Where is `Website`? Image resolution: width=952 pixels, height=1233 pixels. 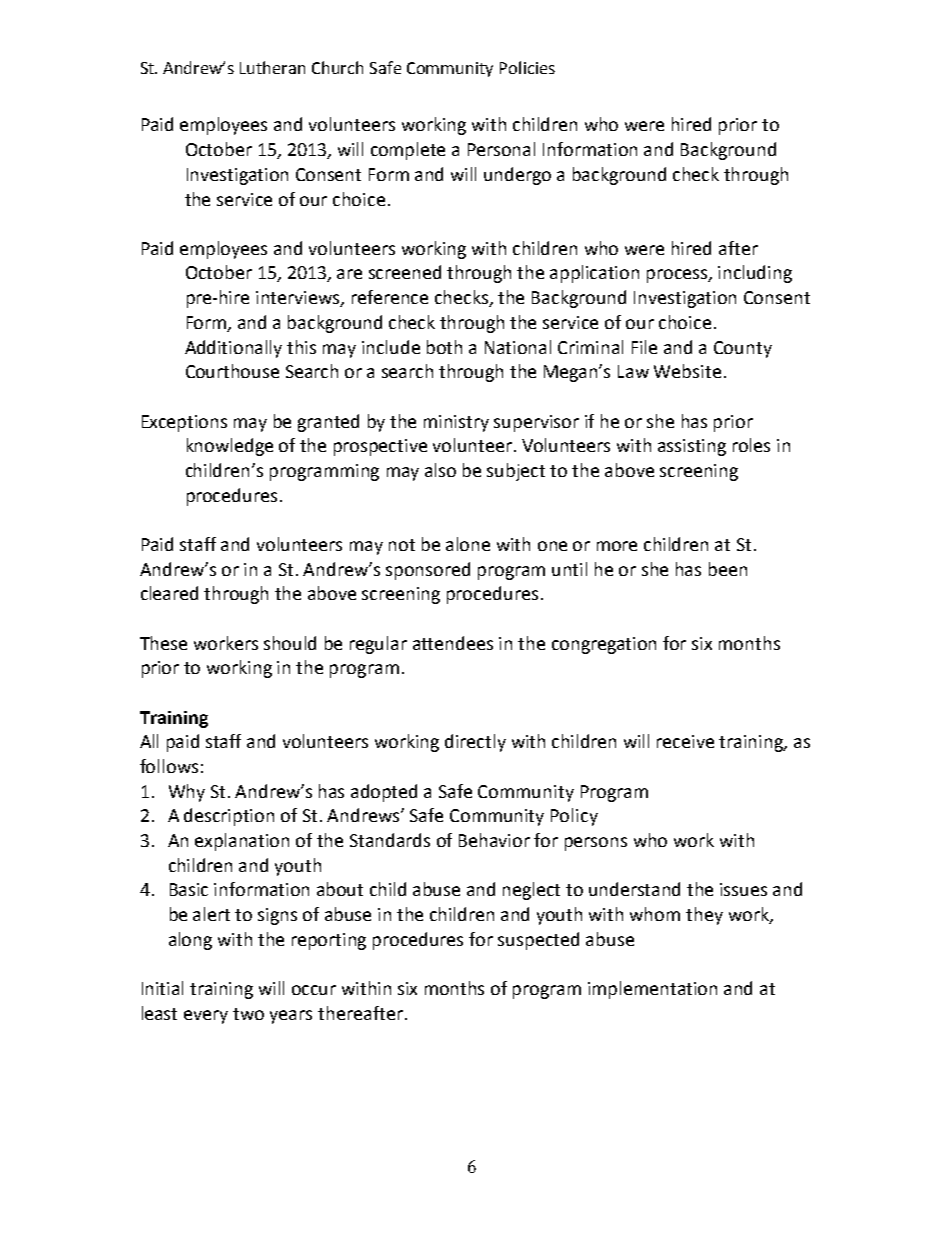 Website is located at coordinates (687, 371).
